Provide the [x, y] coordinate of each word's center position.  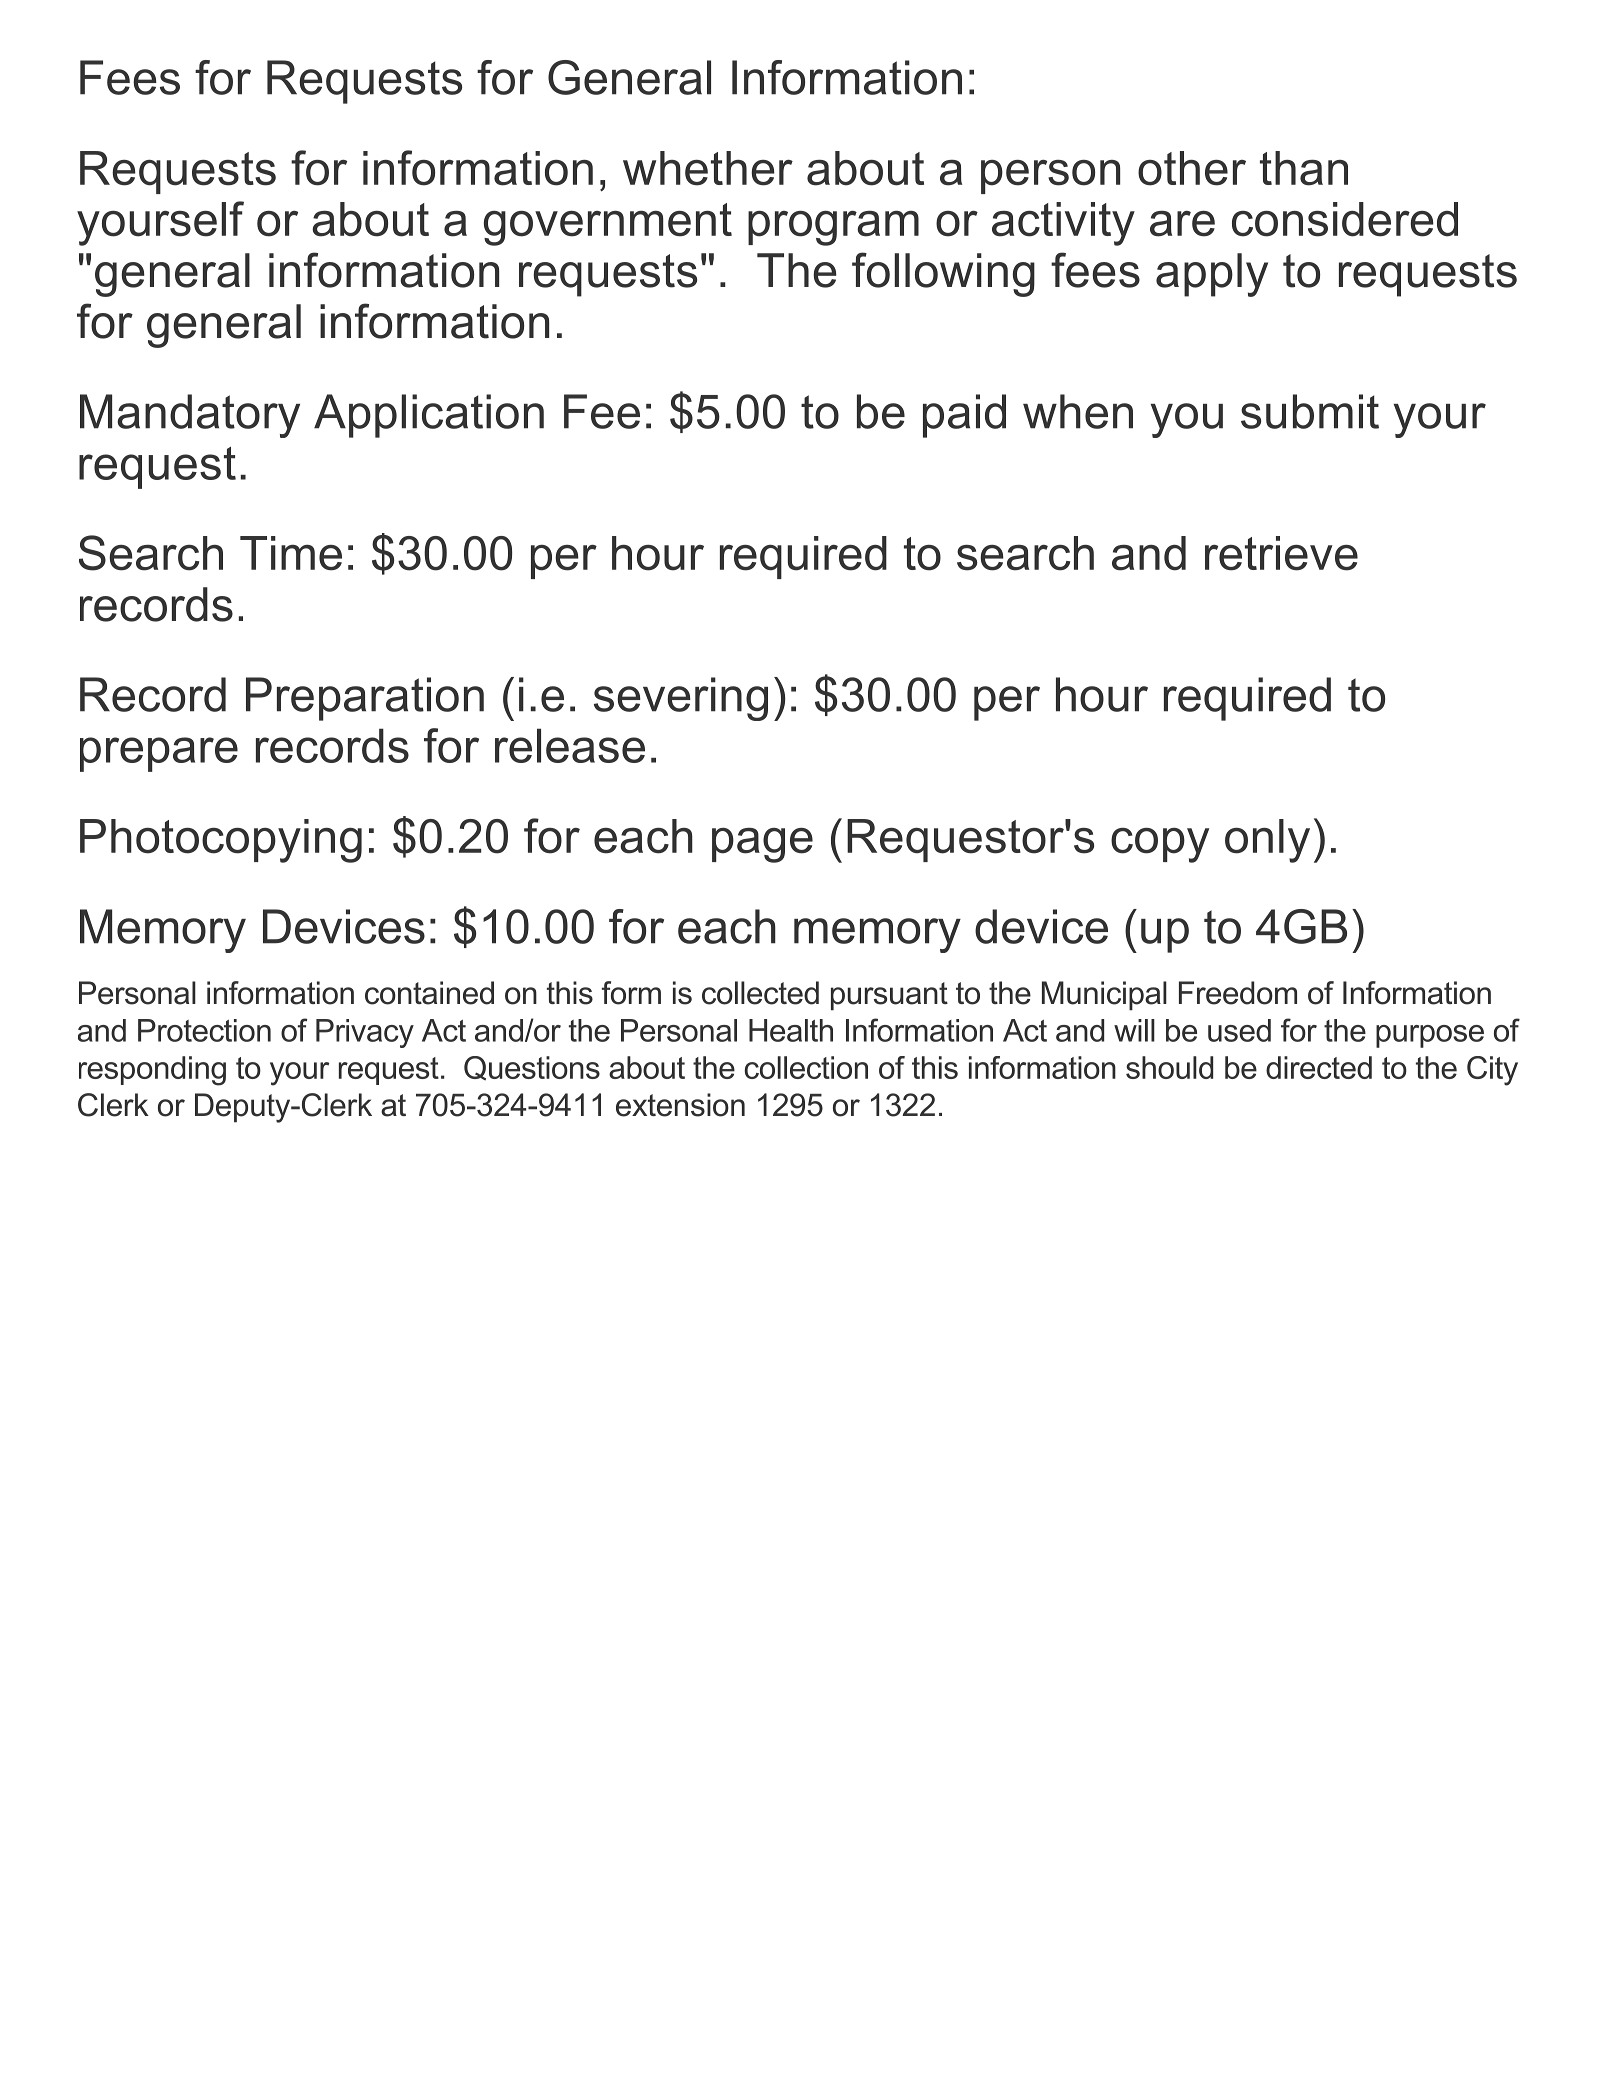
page [762, 845]
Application [429, 416]
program [833, 228]
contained [429, 993]
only [1267, 841]
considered [1345, 219]
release [570, 745]
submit [1310, 411]
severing [681, 699]
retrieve [1281, 553]
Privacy [365, 1033]
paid [964, 416]
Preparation [365, 699]
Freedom [1238, 993]
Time [291, 553]
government [608, 224]
